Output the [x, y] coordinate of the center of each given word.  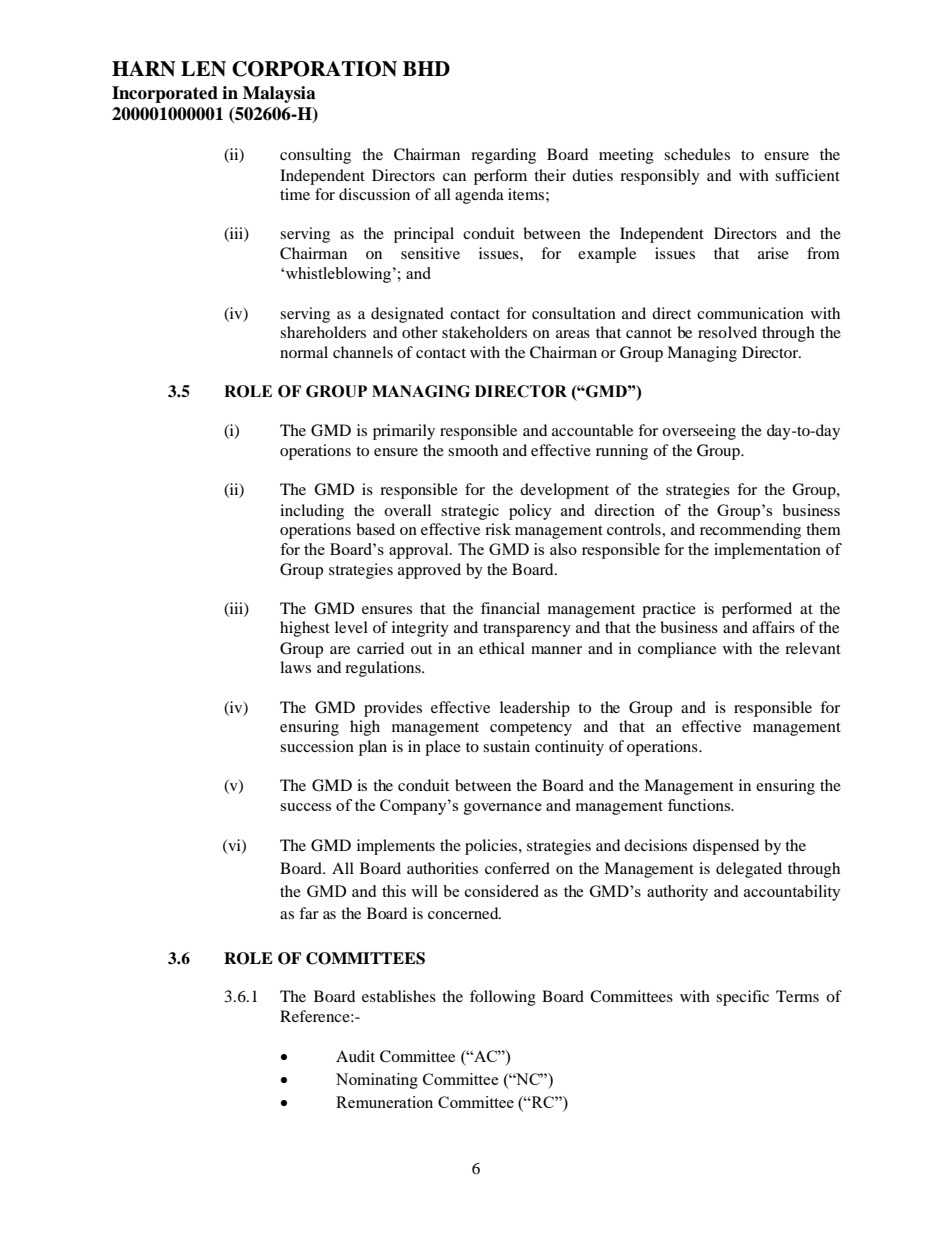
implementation [767, 551]
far [309, 913]
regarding [503, 156]
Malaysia [279, 94]
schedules [697, 154]
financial [510, 608]
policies [492, 847]
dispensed [726, 847]
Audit [355, 1056]
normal [304, 352]
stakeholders [484, 332]
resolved [727, 332]
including [312, 512]
